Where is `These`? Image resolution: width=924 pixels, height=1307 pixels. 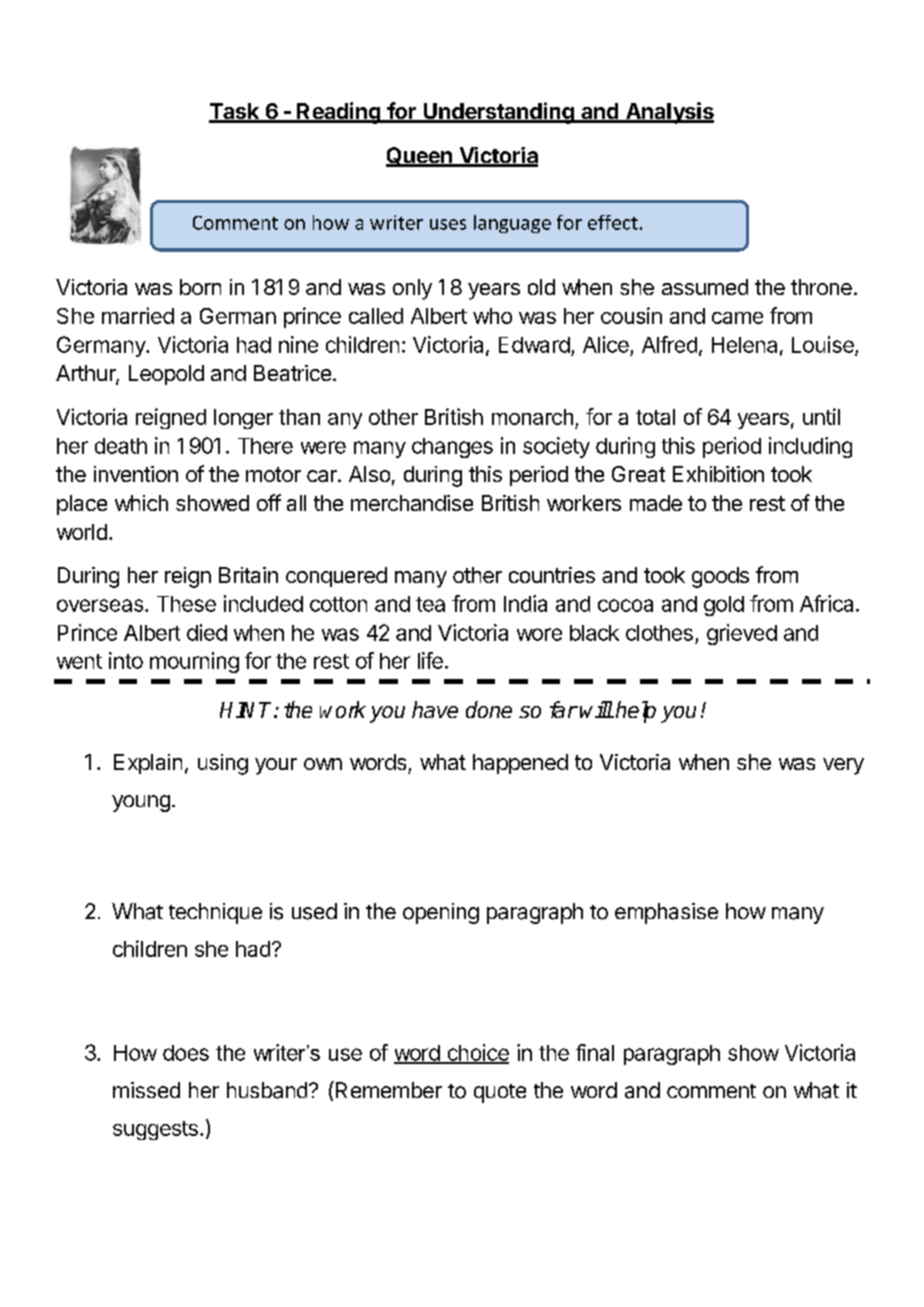
These is located at coordinates (186, 604).
